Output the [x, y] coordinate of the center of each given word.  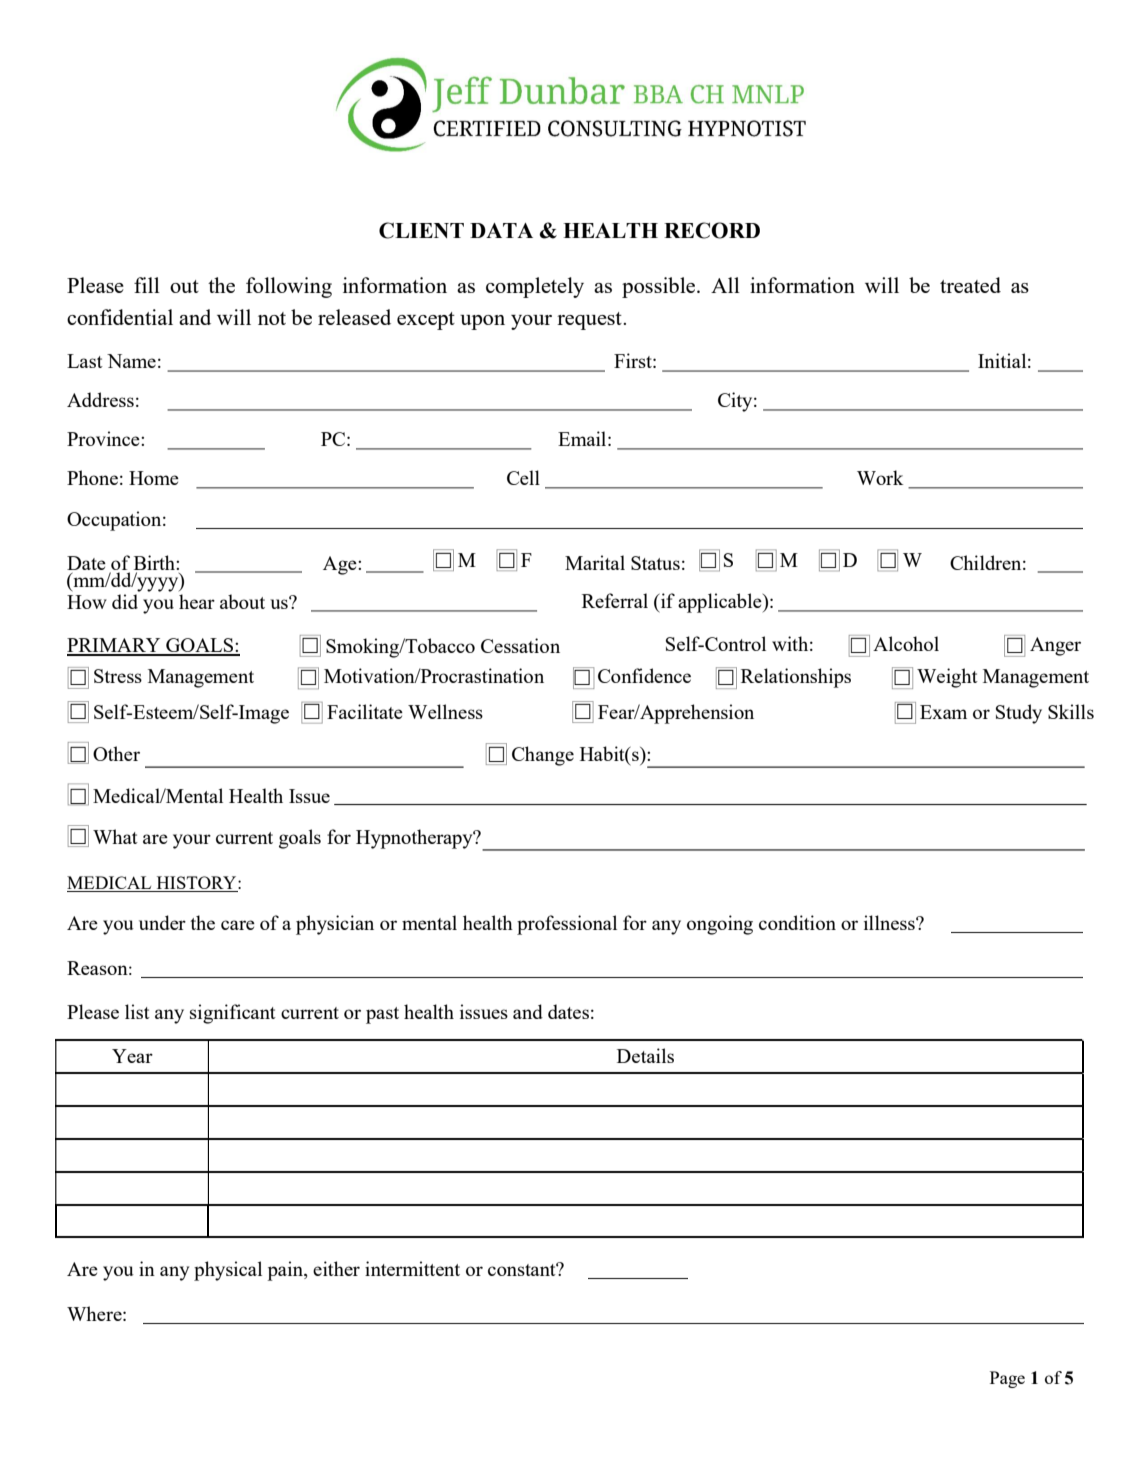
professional [567, 925]
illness [890, 922]
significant [233, 1014]
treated [970, 285]
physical [228, 1271]
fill [147, 285]
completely [535, 287]
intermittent [412, 1268]
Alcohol [906, 643]
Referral [615, 600]
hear [197, 601]
